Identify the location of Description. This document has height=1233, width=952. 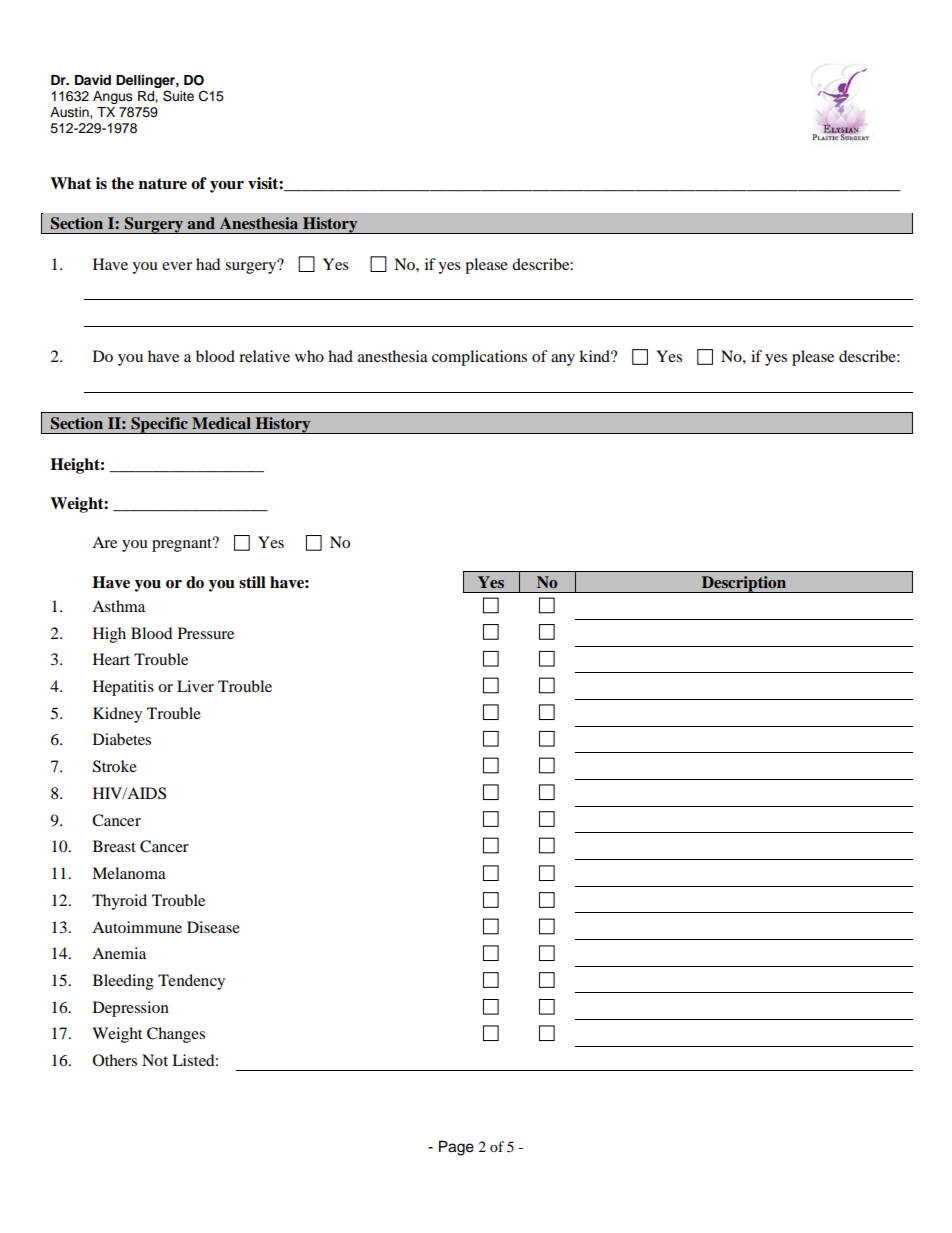
(744, 584).
